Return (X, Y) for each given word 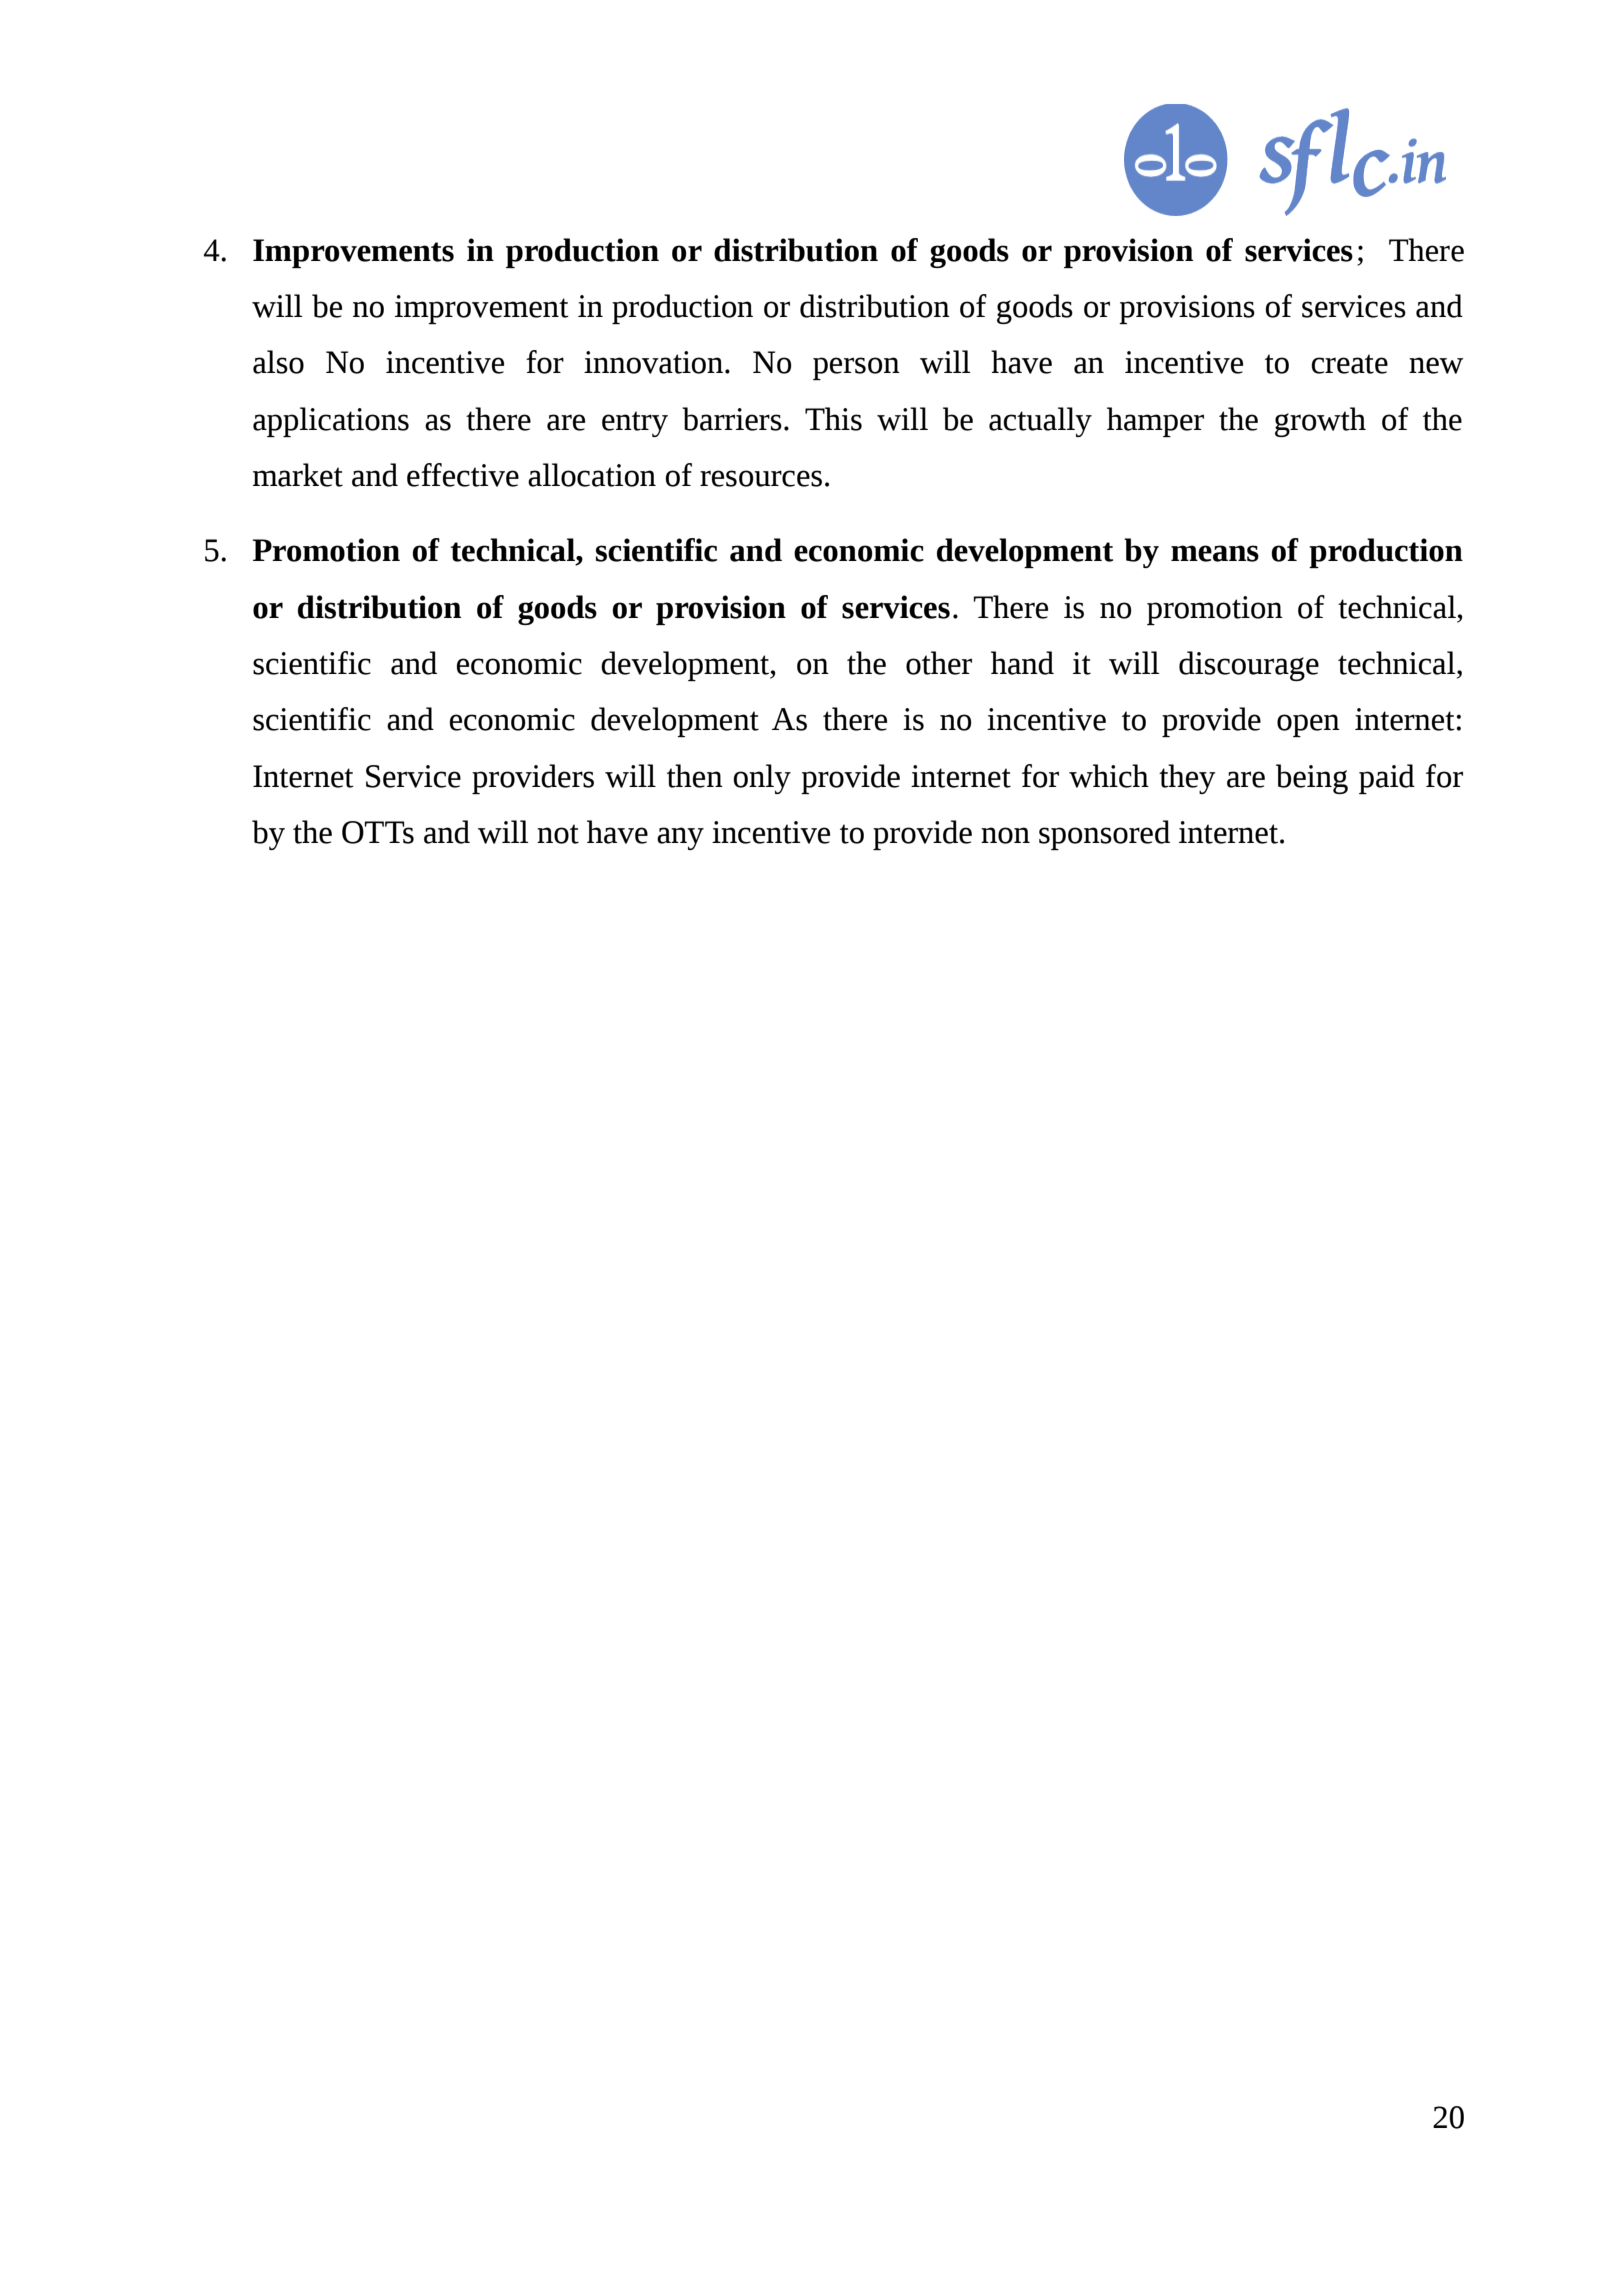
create (1349, 364)
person (856, 368)
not (558, 834)
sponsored (1104, 835)
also (278, 362)
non (1005, 835)
